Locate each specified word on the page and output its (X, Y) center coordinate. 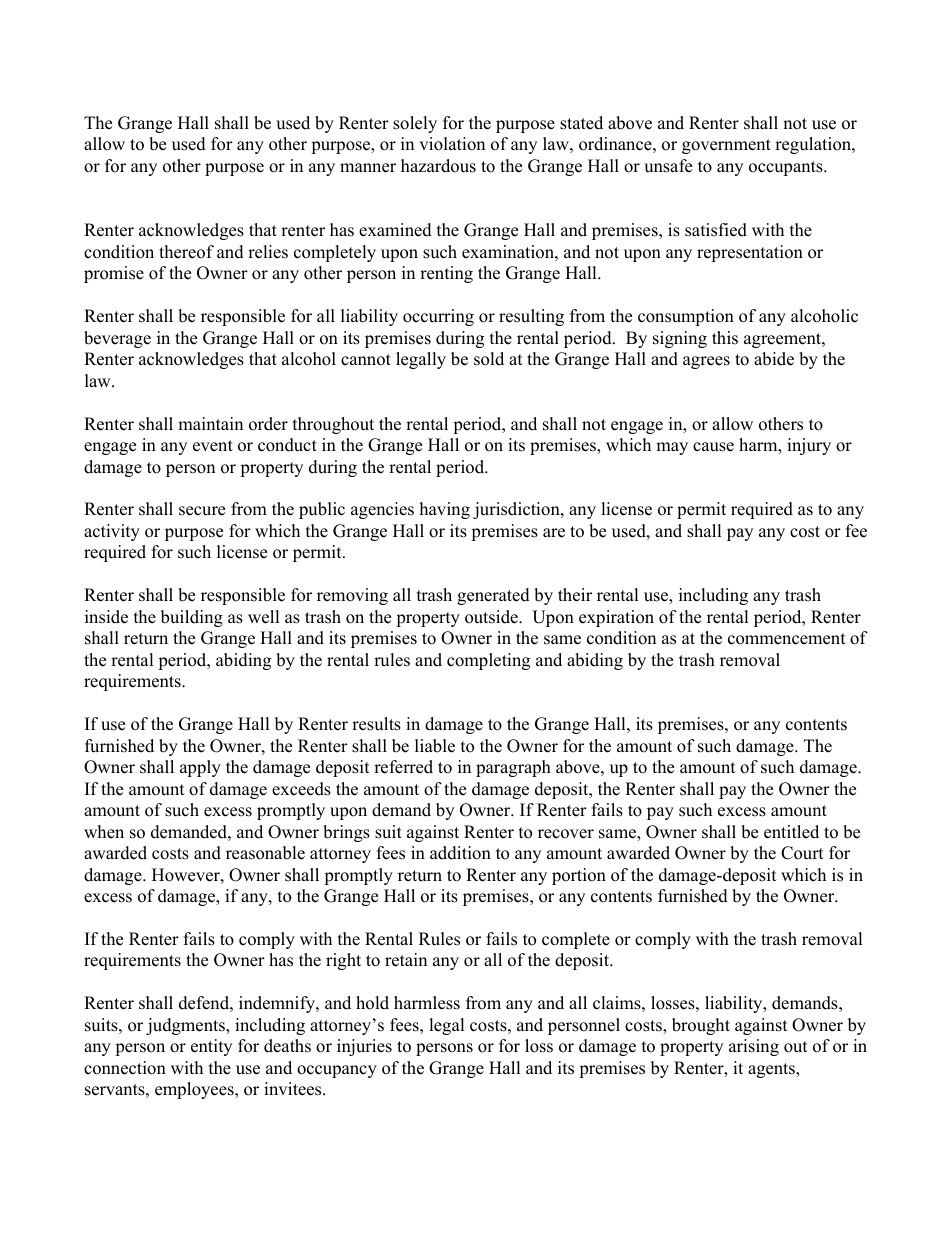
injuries (364, 1047)
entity (211, 1047)
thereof (186, 252)
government (726, 146)
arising (754, 1047)
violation (452, 144)
